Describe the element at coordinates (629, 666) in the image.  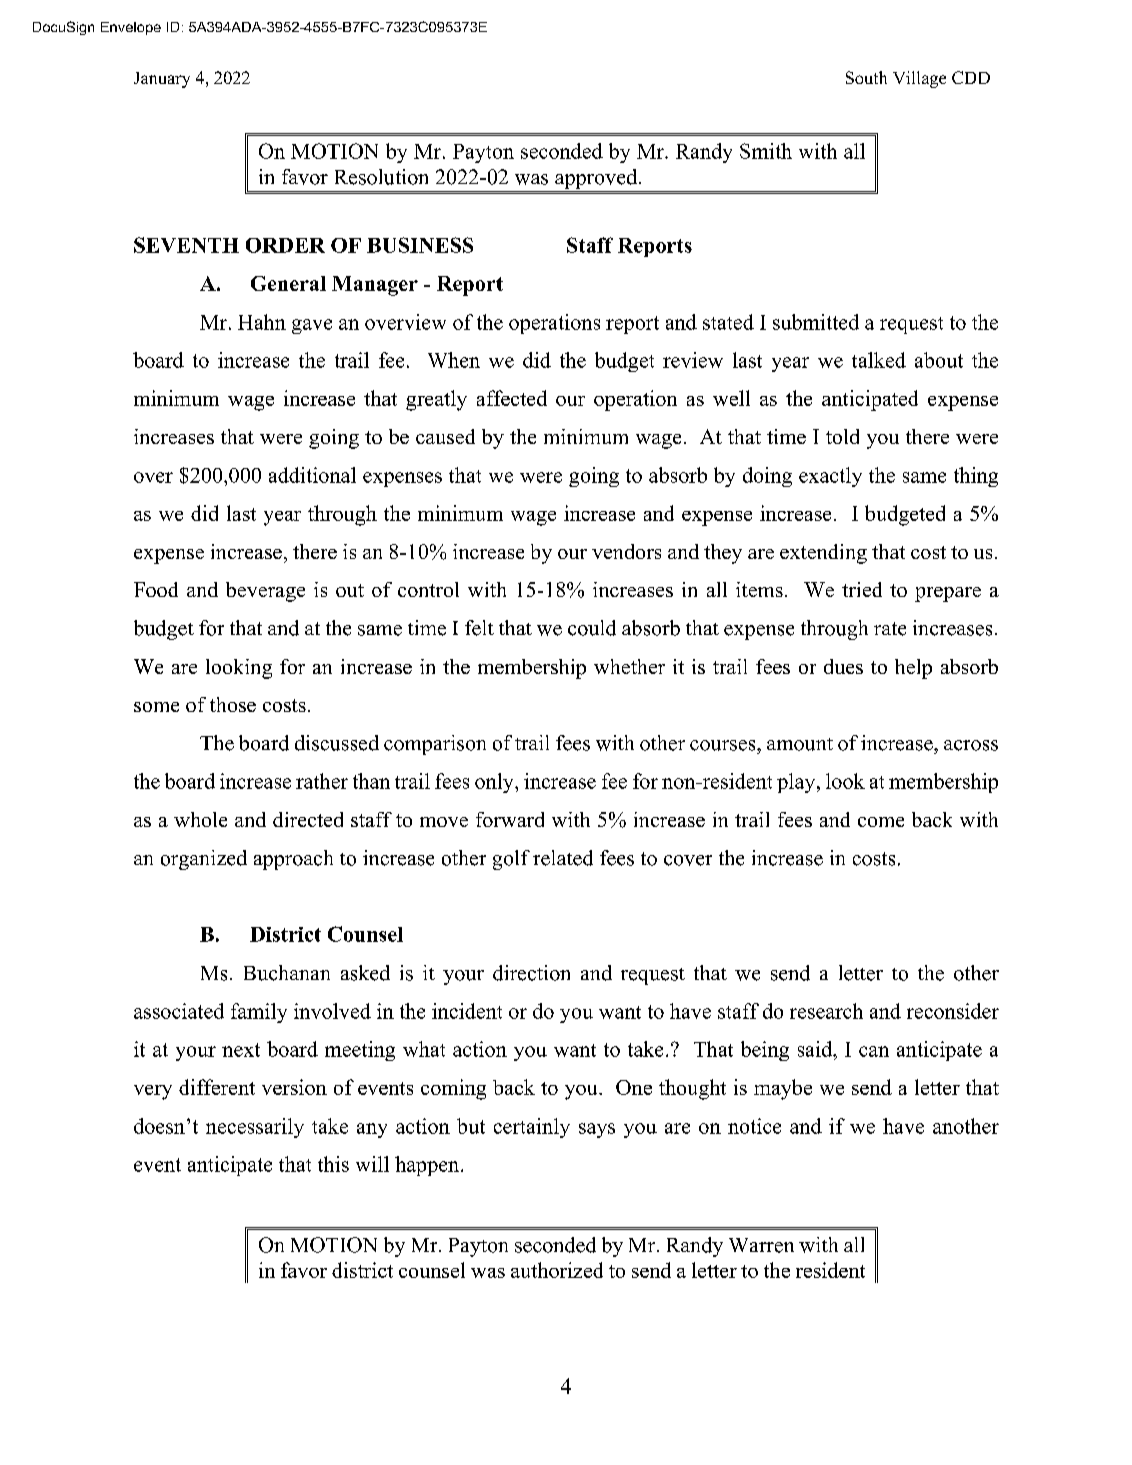
I see `whether` at that location.
